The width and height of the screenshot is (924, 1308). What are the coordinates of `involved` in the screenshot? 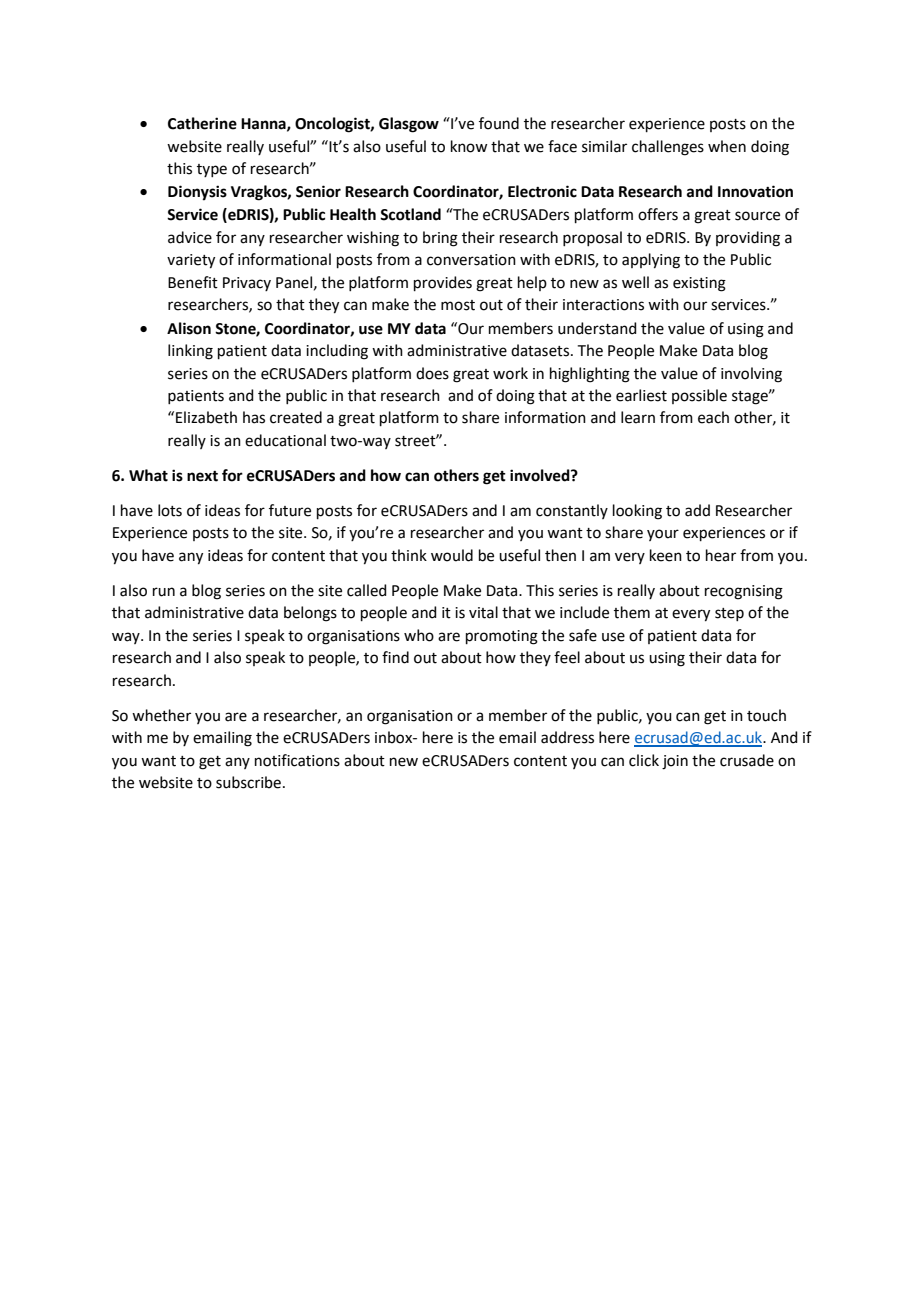 It's located at (541, 475).
